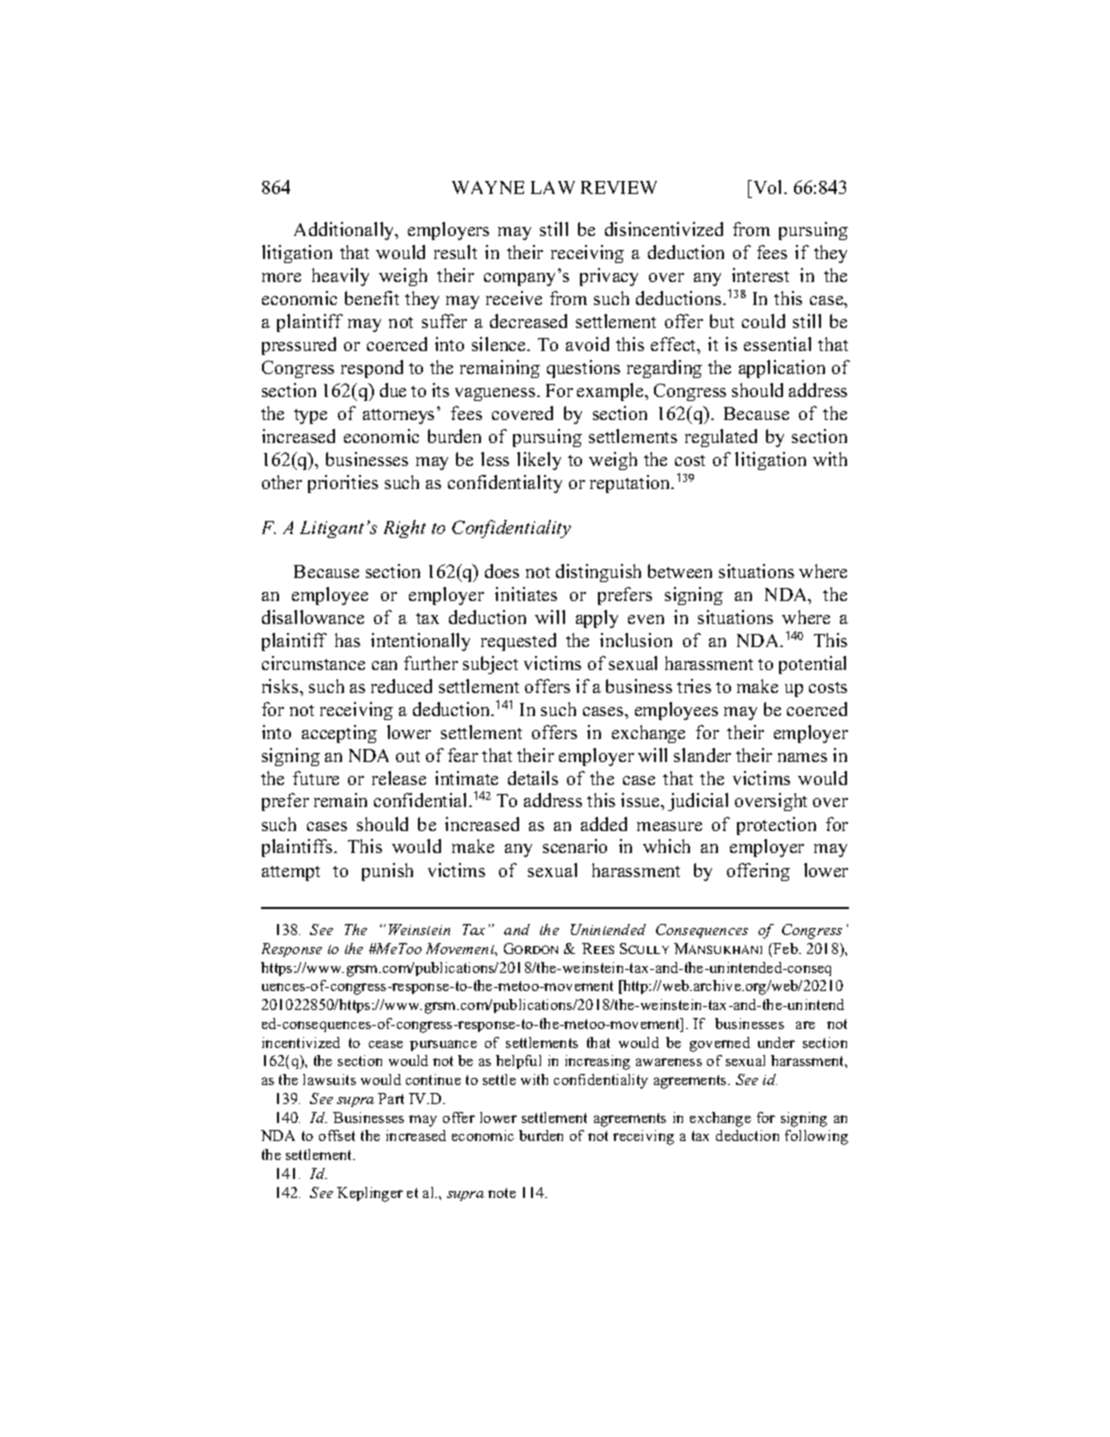 This image has height=1437, width=1110. What do you see at coordinates (768, 189) in the image?
I see `Vol` at bounding box center [768, 189].
